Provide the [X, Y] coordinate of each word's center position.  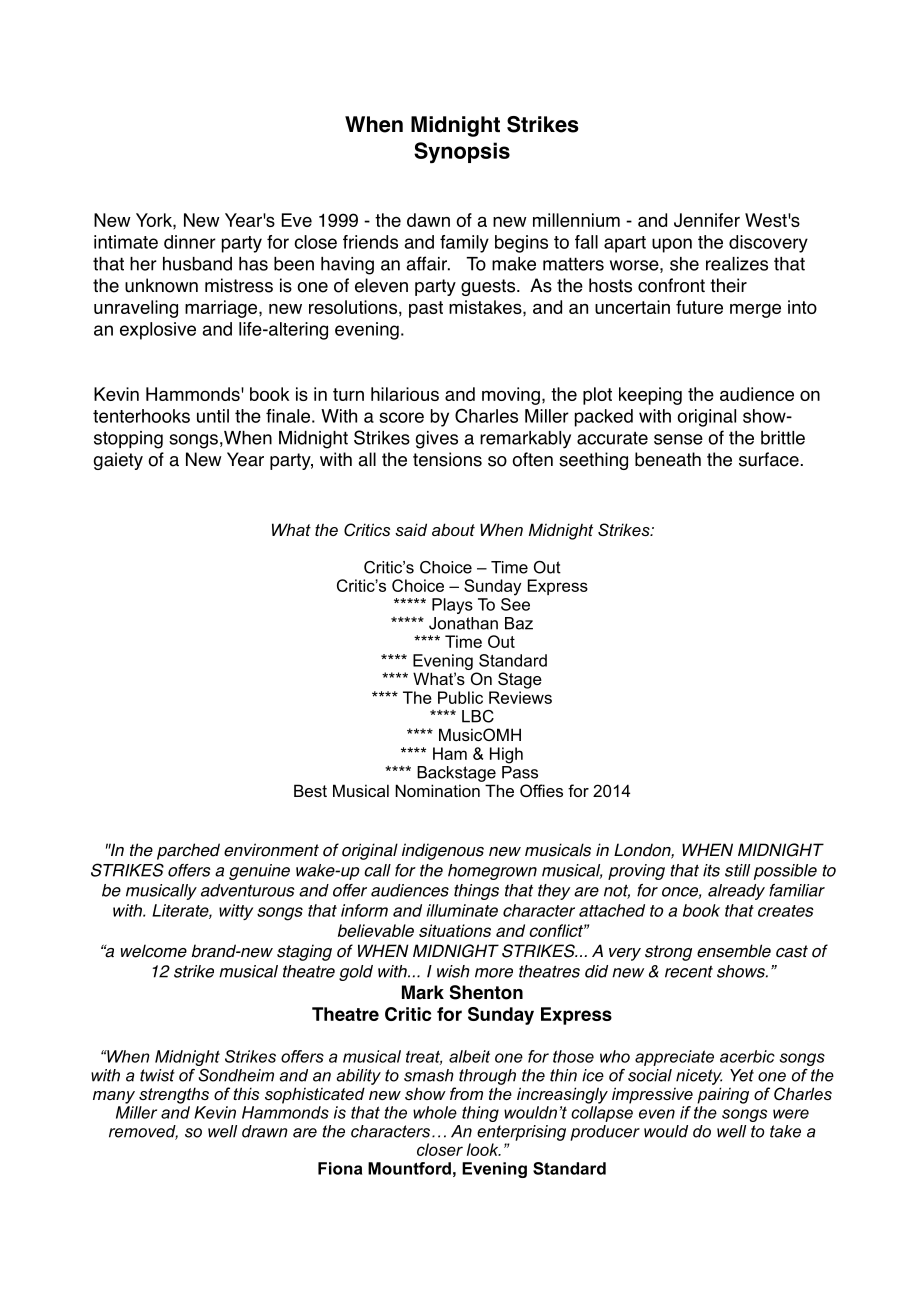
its [711, 870]
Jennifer [707, 220]
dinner [190, 242]
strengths [174, 1095]
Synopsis [462, 152]
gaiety [118, 461]
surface [769, 459]
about [453, 529]
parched [188, 851]
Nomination [437, 790]
